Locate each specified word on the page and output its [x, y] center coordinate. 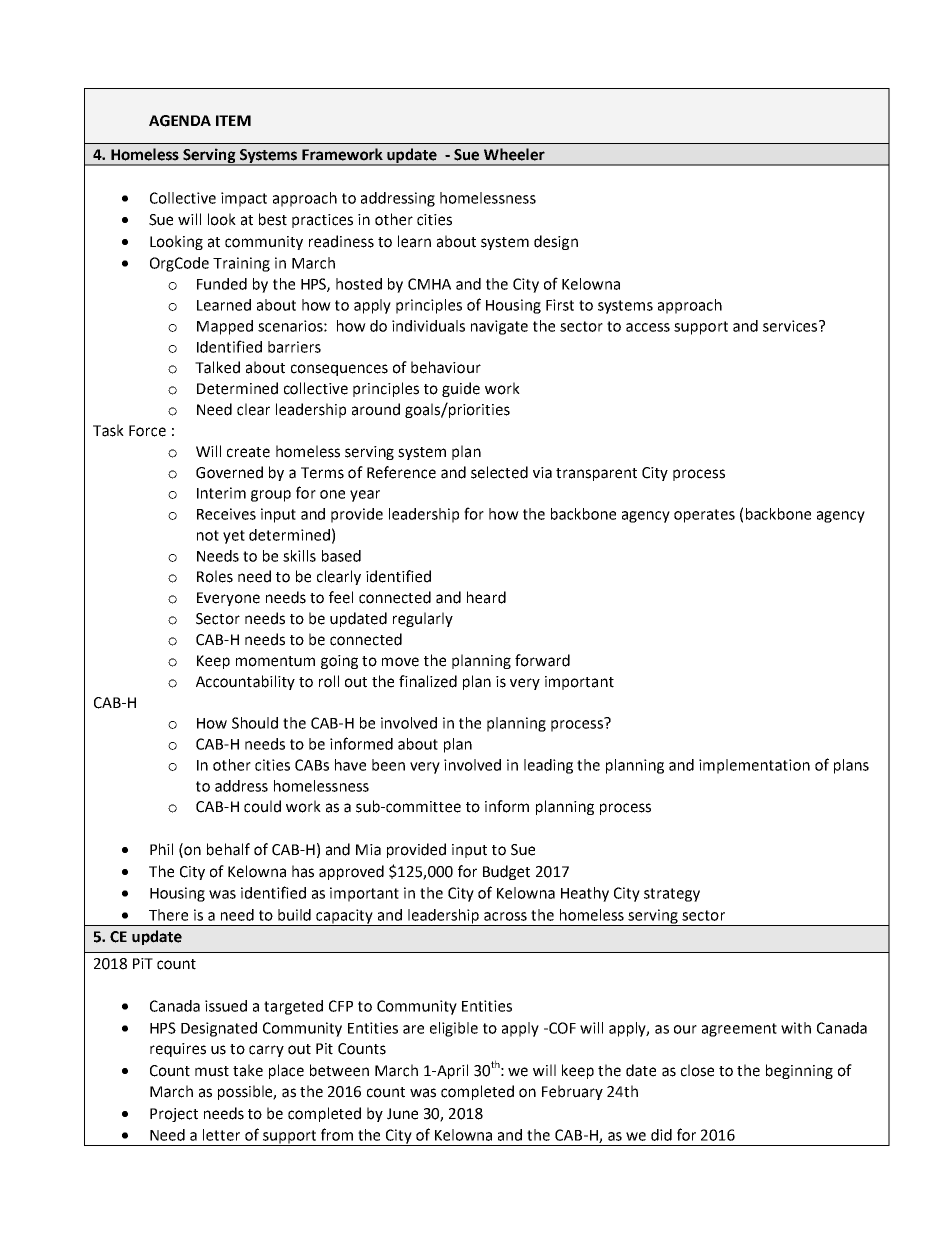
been [388, 765]
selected [499, 472]
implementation [754, 766]
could [262, 806]
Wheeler [514, 154]
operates [704, 516]
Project [174, 1115]
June [402, 1114]
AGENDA [180, 121]
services [790, 326]
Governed [229, 472]
